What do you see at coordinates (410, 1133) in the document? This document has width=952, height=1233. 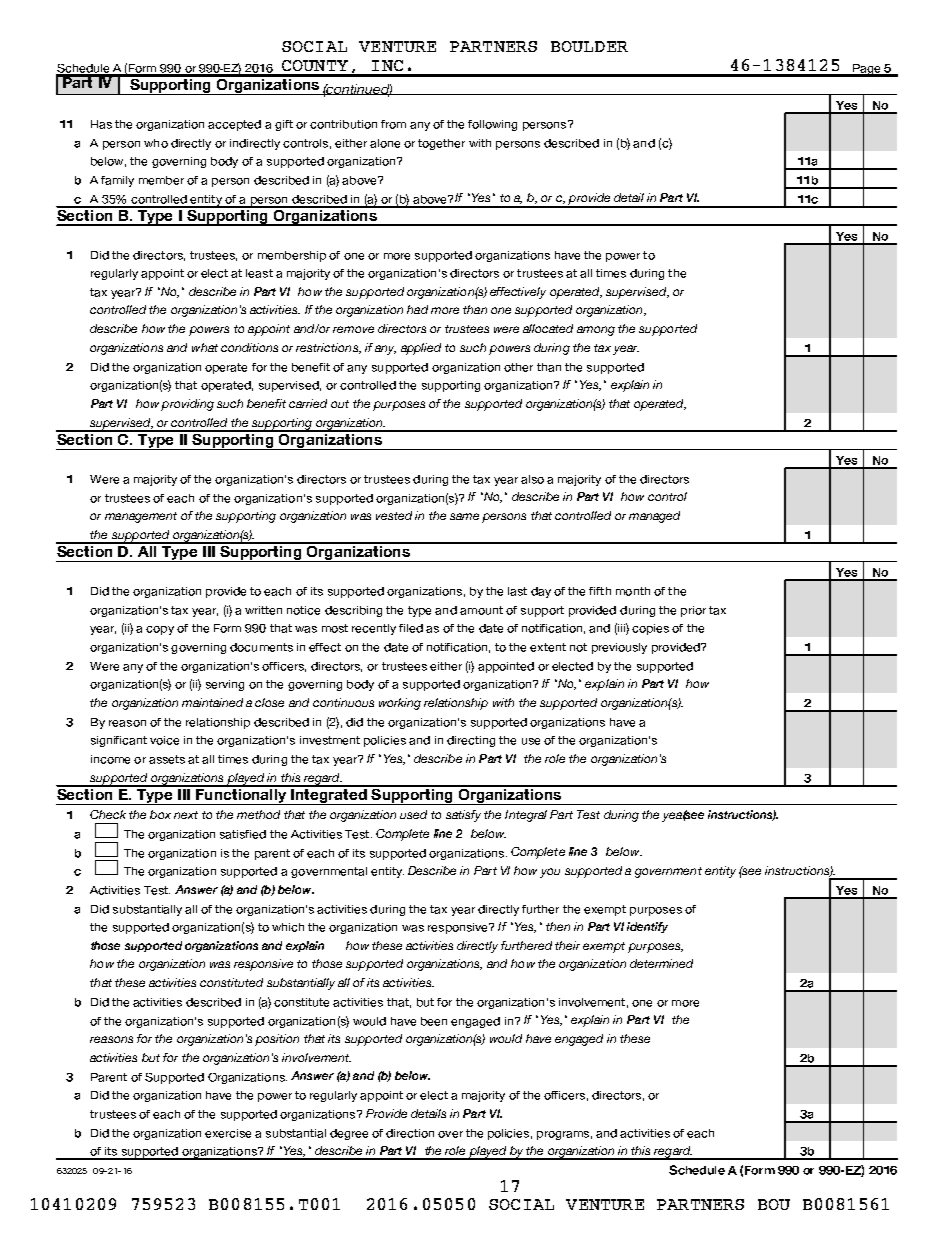 I see `direction` at bounding box center [410, 1133].
